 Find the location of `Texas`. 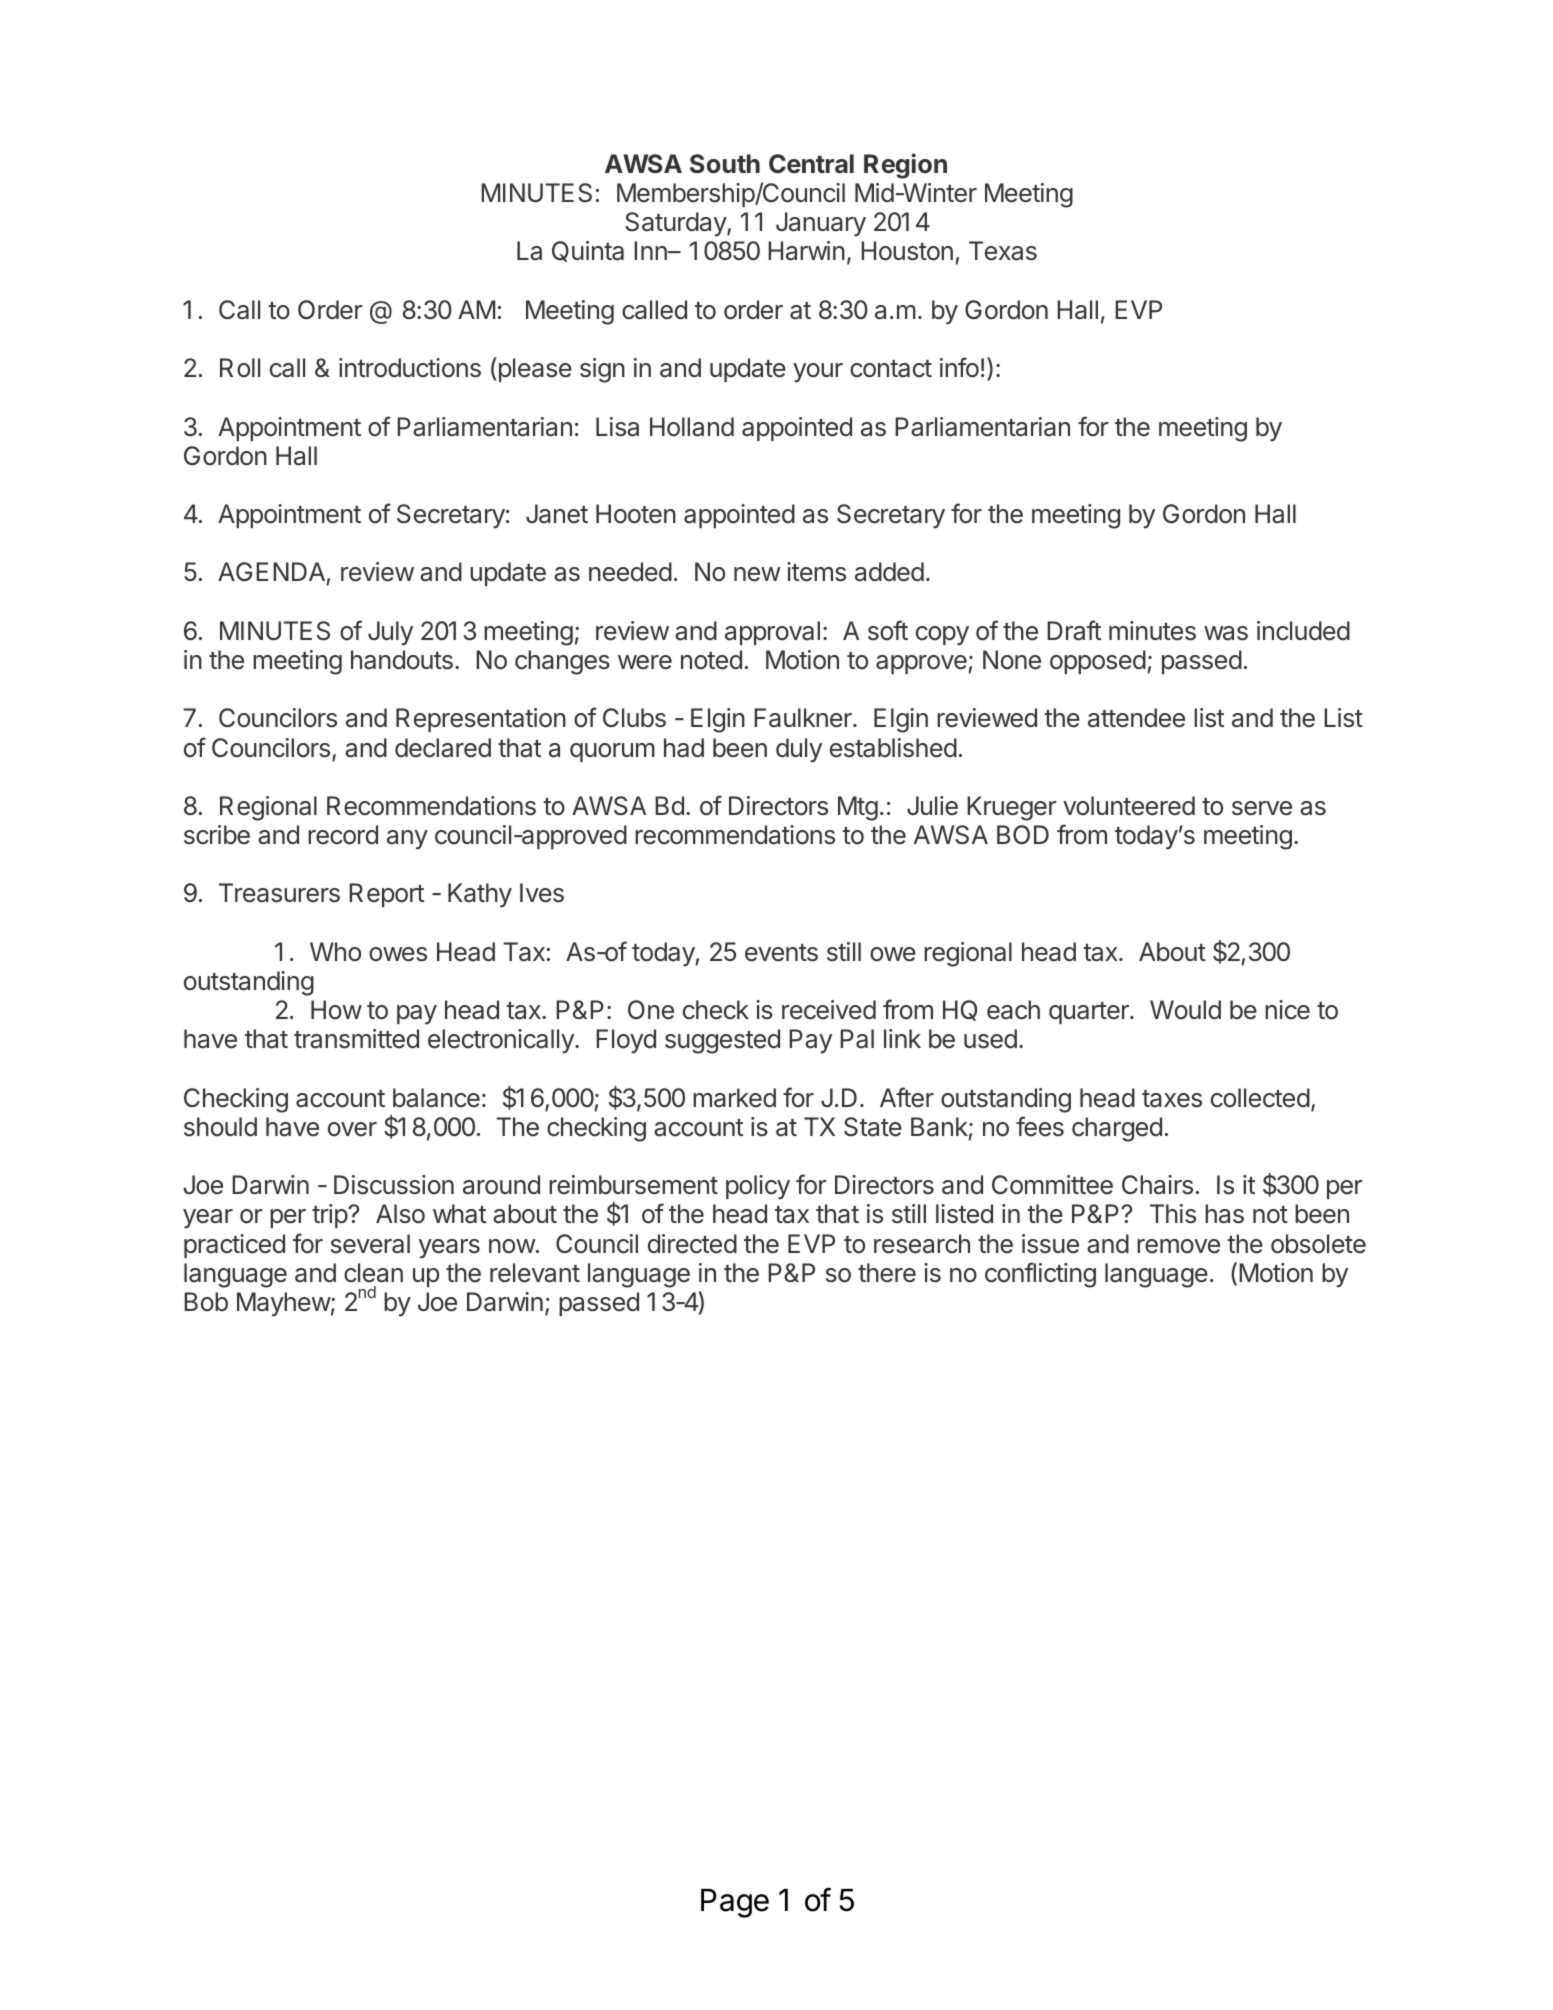

Texas is located at coordinates (1003, 251).
